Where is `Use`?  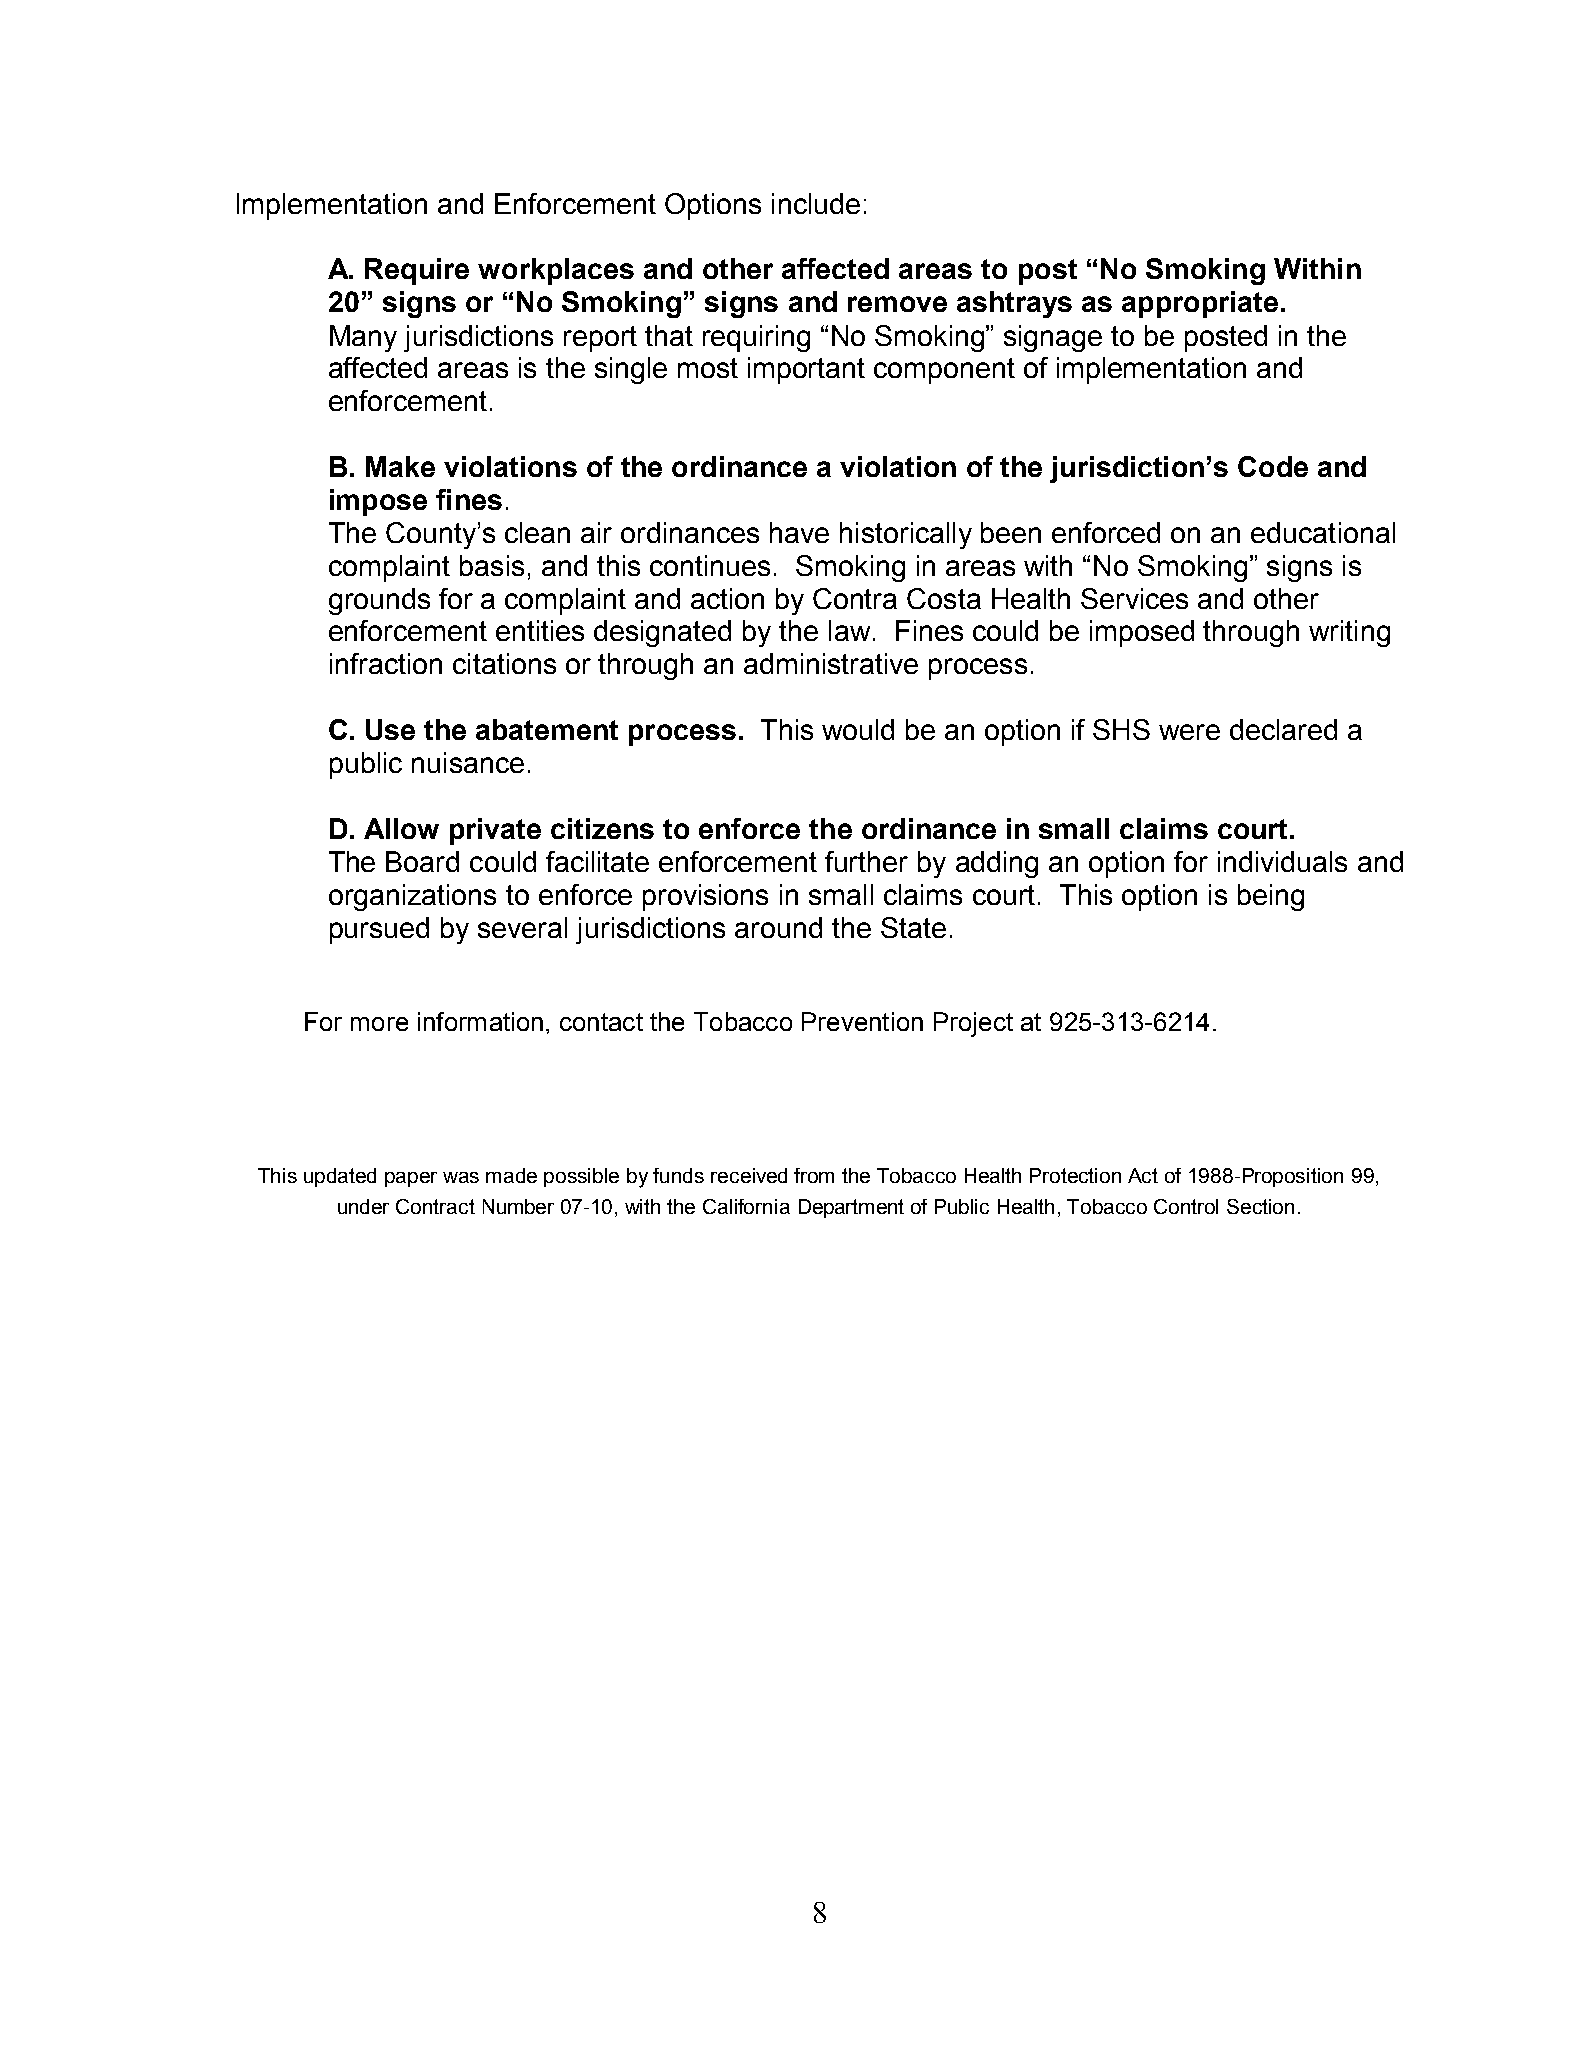
Use is located at coordinates (390, 729).
